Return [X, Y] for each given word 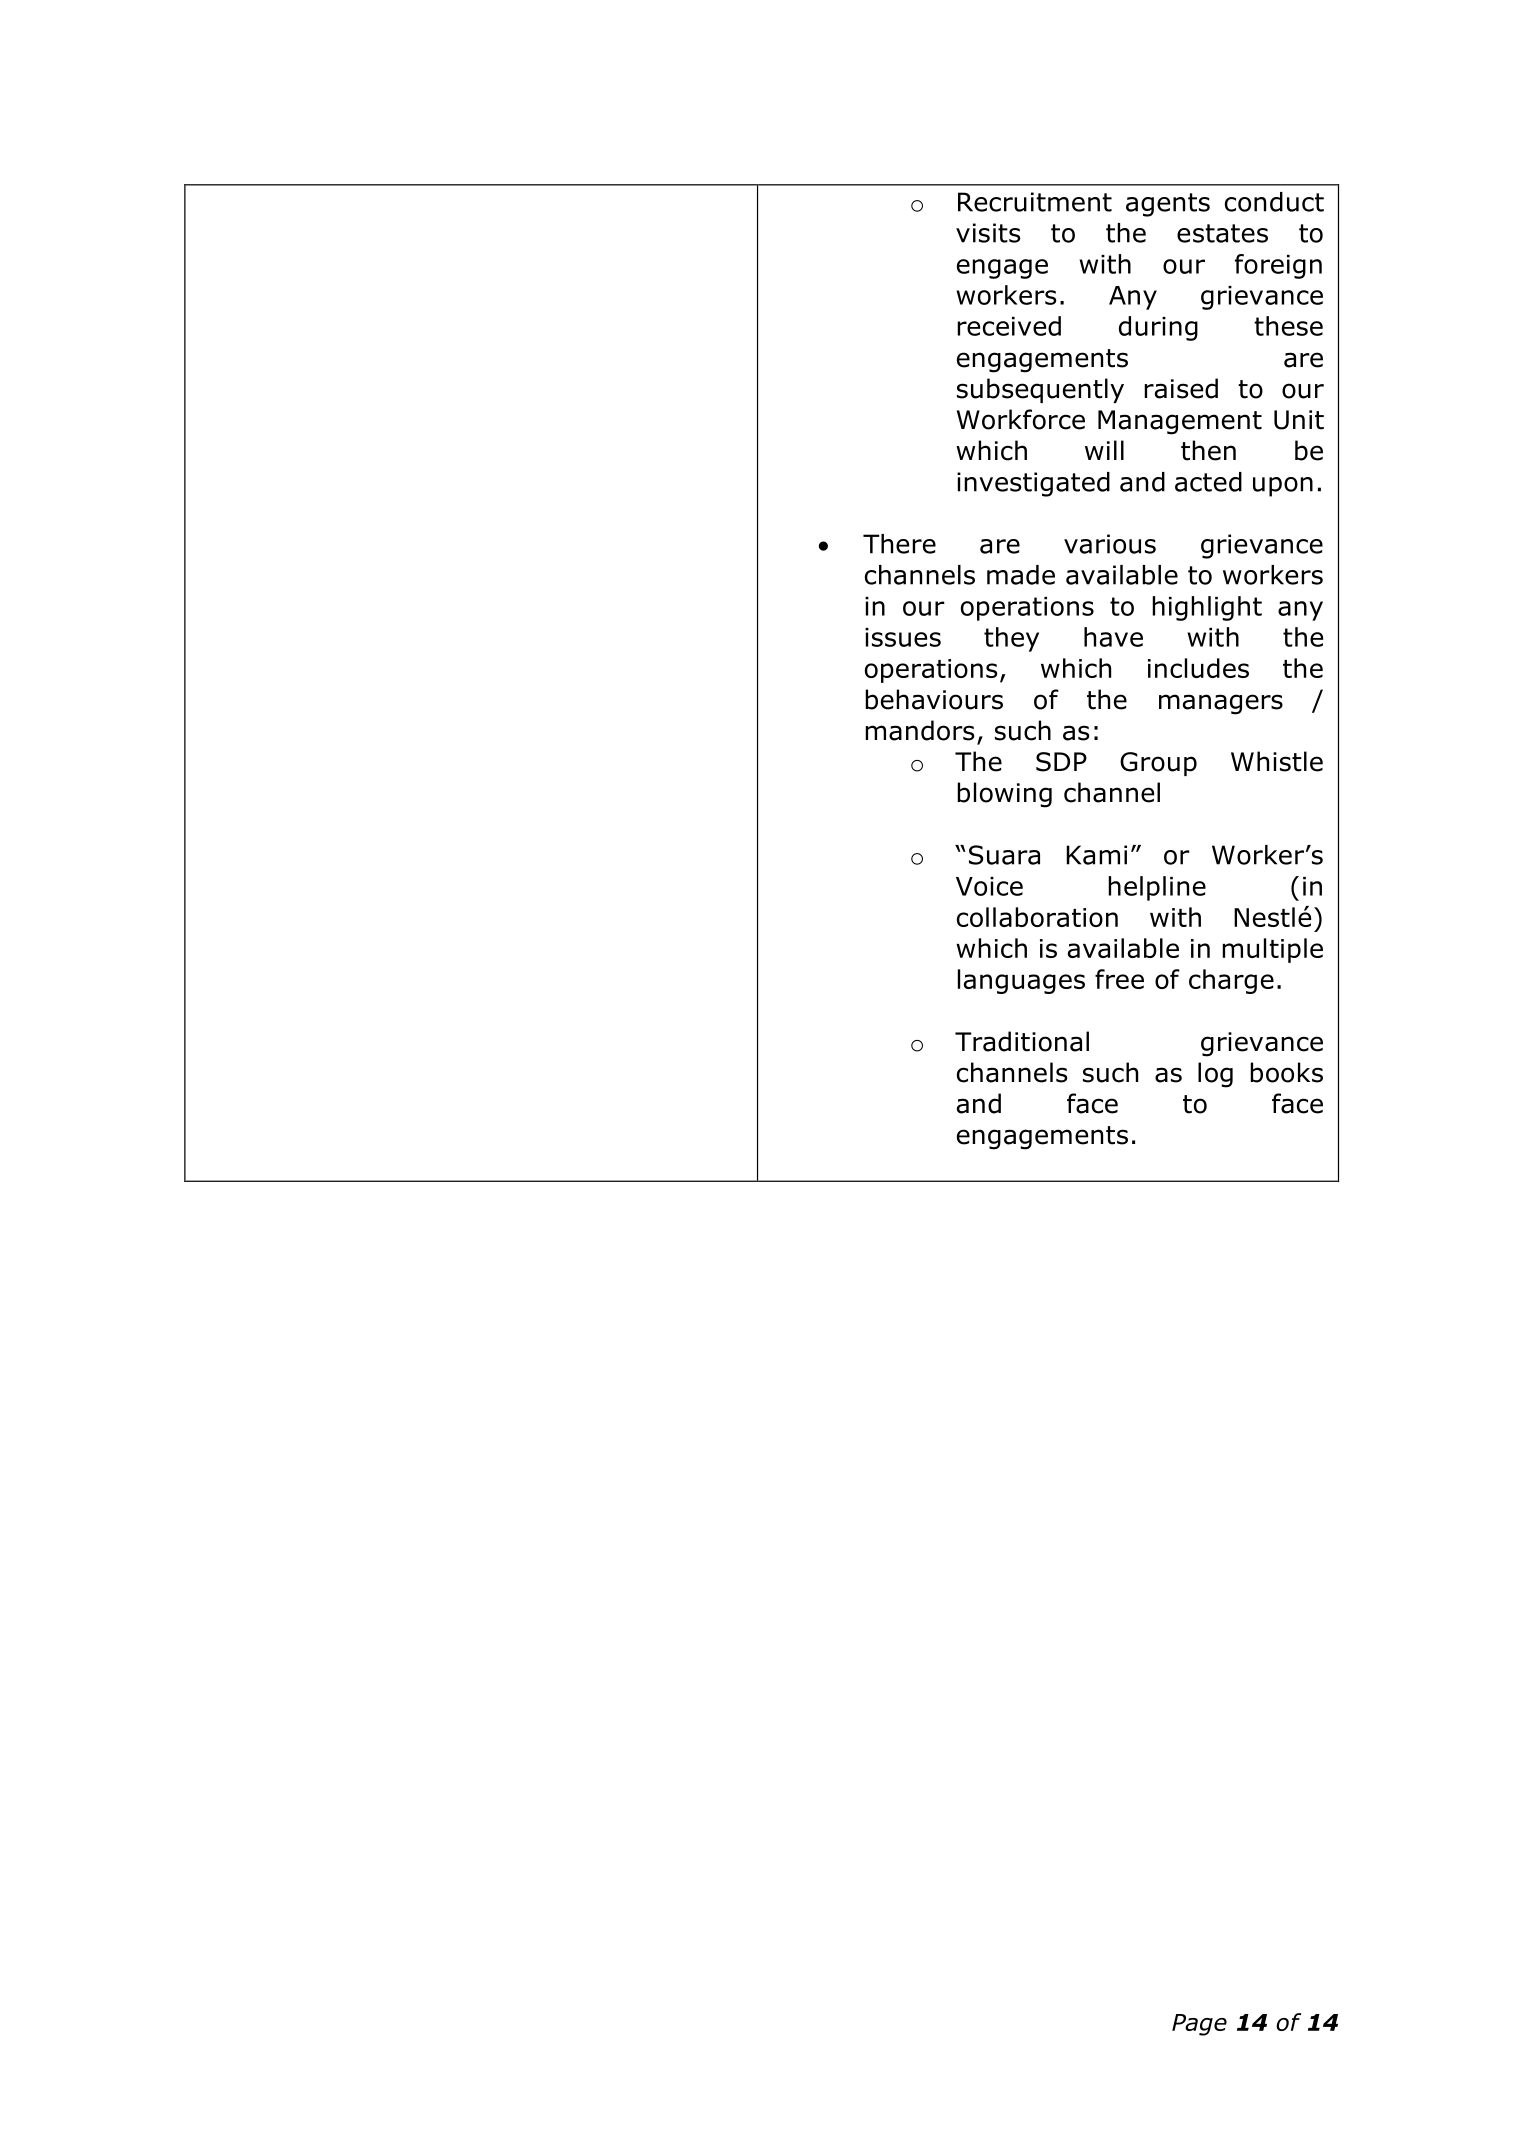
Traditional [1022, 1041]
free [1119, 979]
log [1215, 1075]
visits [988, 233]
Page [1199, 2025]
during [1158, 328]
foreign [1278, 266]
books [1286, 1072]
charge [1231, 981]
